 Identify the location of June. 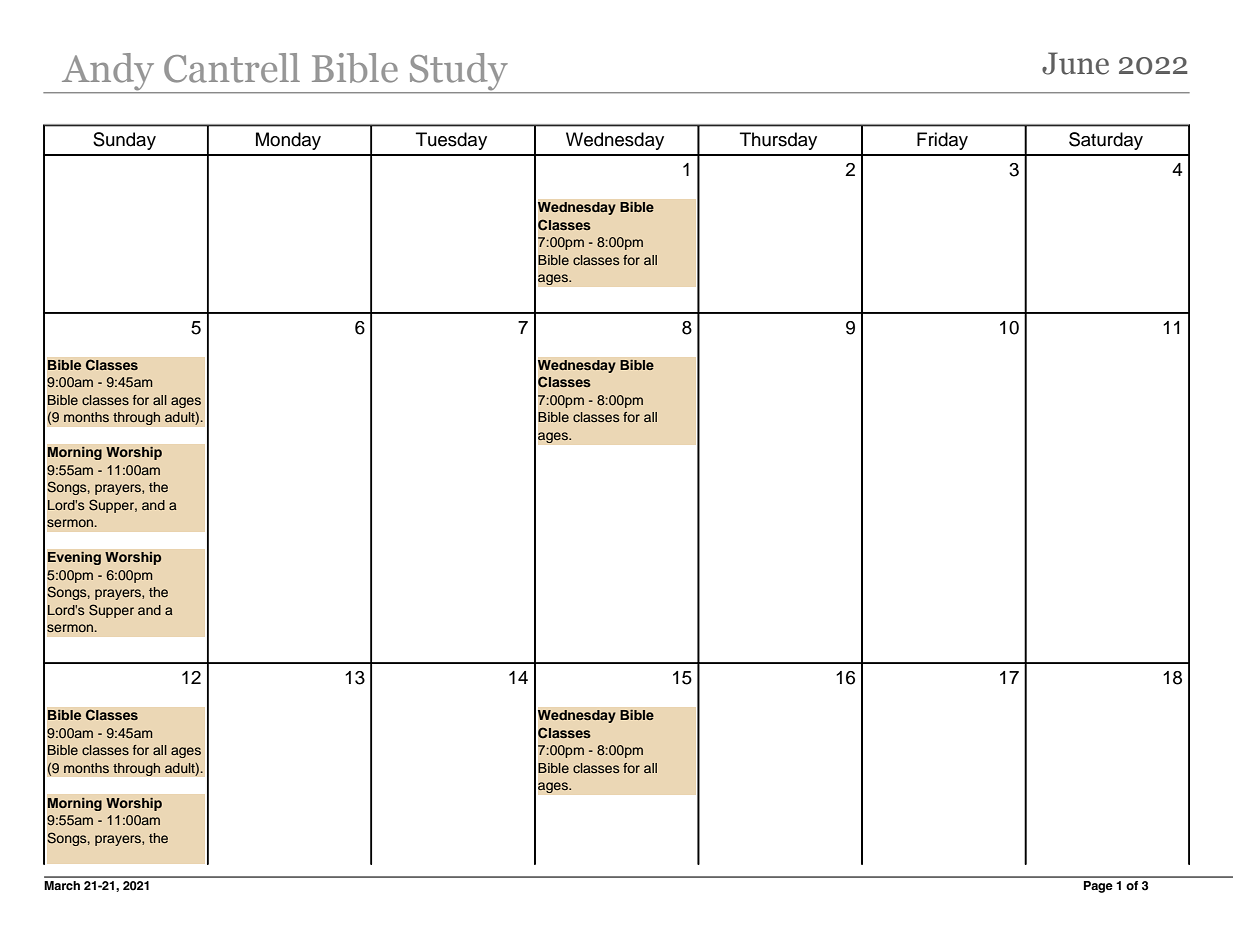
(1075, 63).
